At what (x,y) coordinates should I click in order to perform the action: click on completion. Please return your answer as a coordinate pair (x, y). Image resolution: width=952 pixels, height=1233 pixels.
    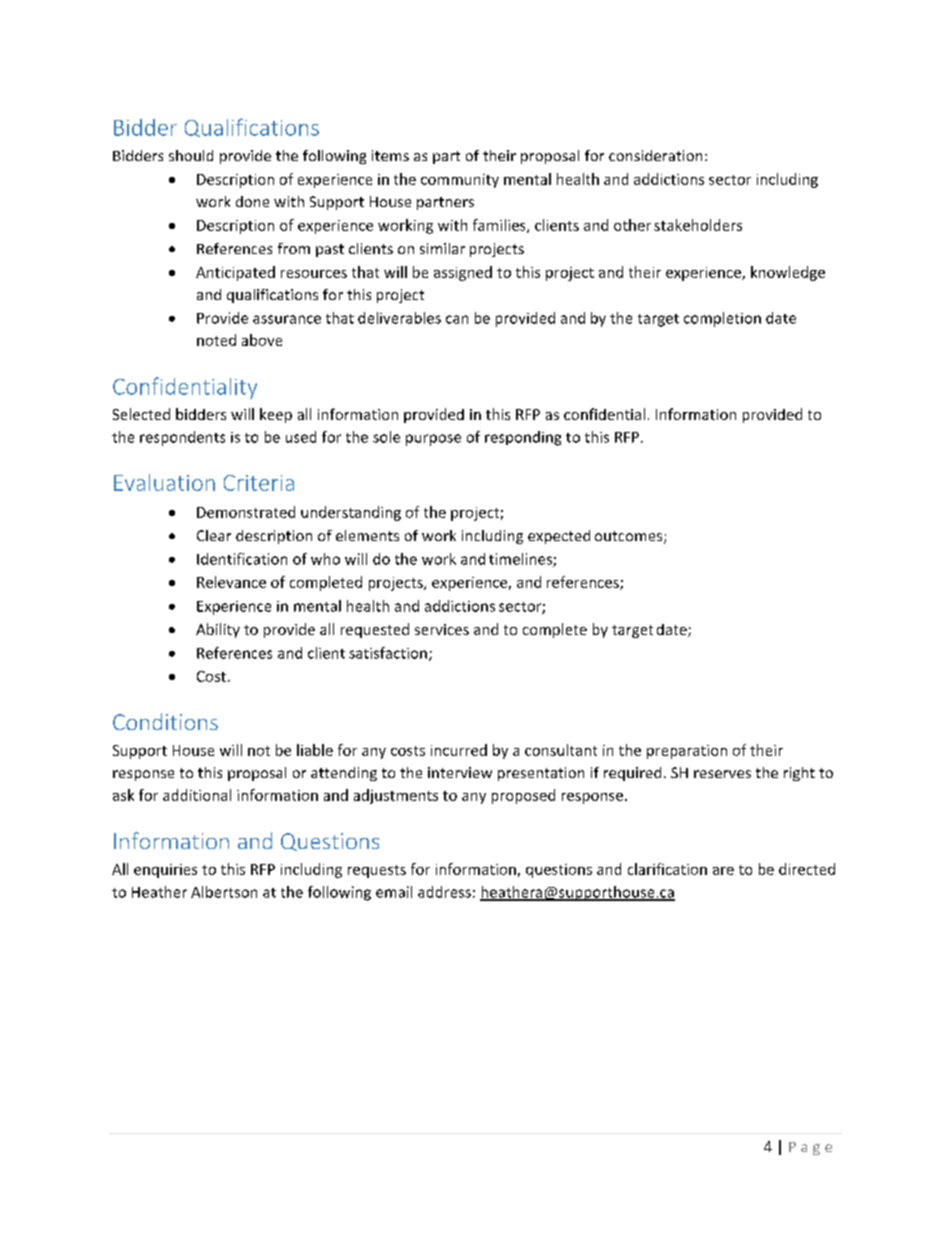
    Looking at the image, I should click on (722, 319).
